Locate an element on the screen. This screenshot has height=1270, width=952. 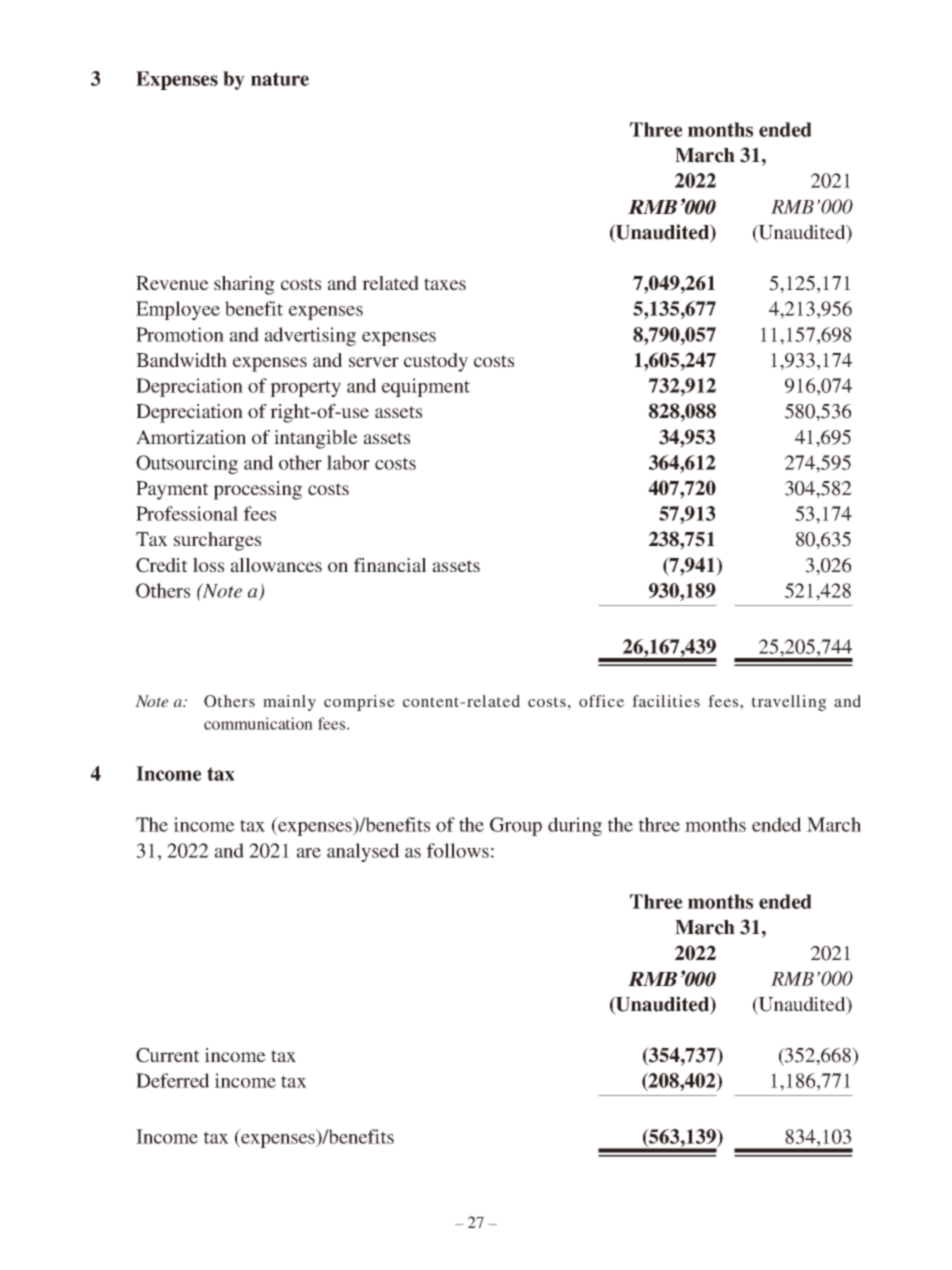
processing is located at coordinates (257, 490).
